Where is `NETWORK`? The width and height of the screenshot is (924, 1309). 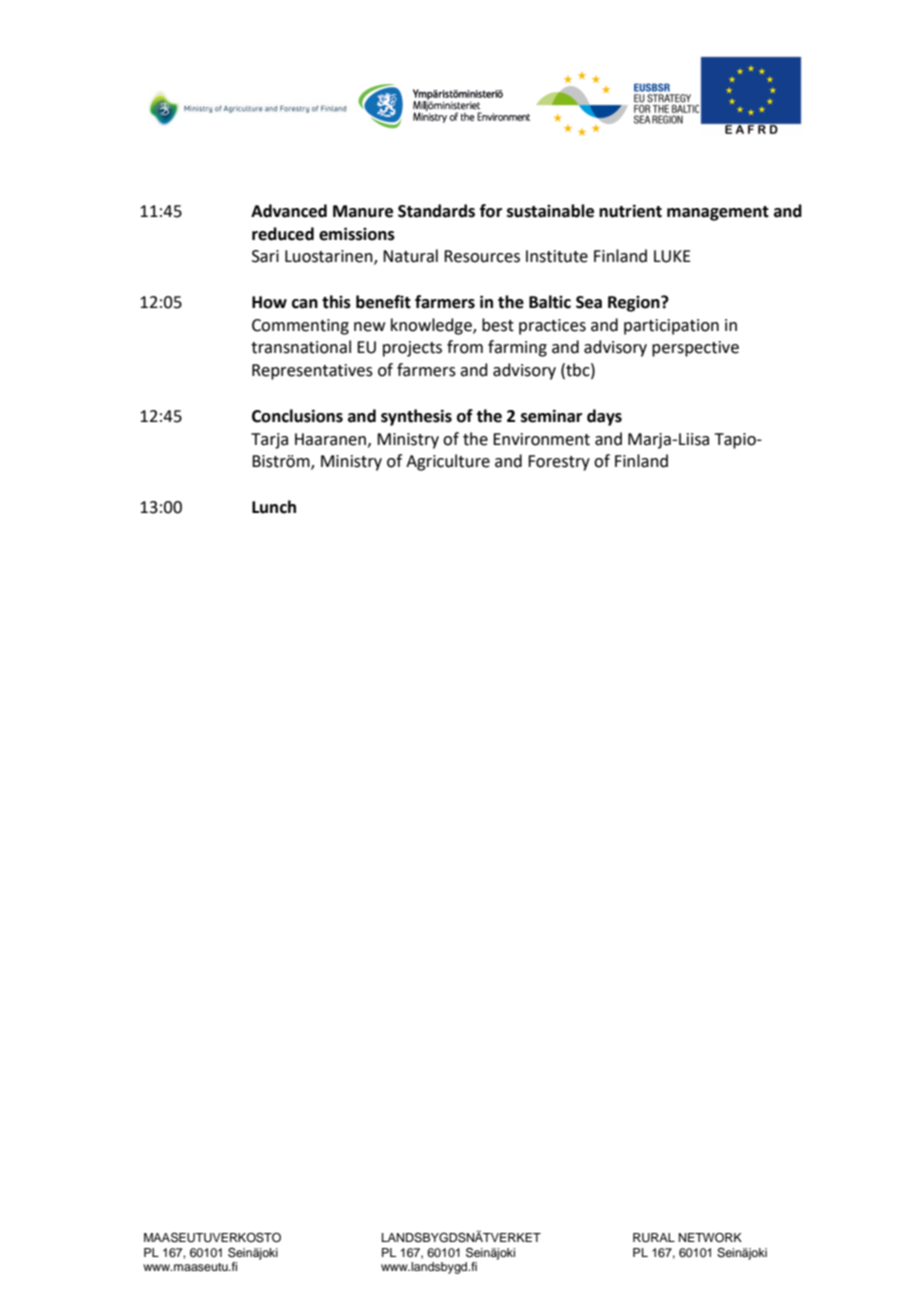 NETWORK is located at coordinates (710, 1238).
